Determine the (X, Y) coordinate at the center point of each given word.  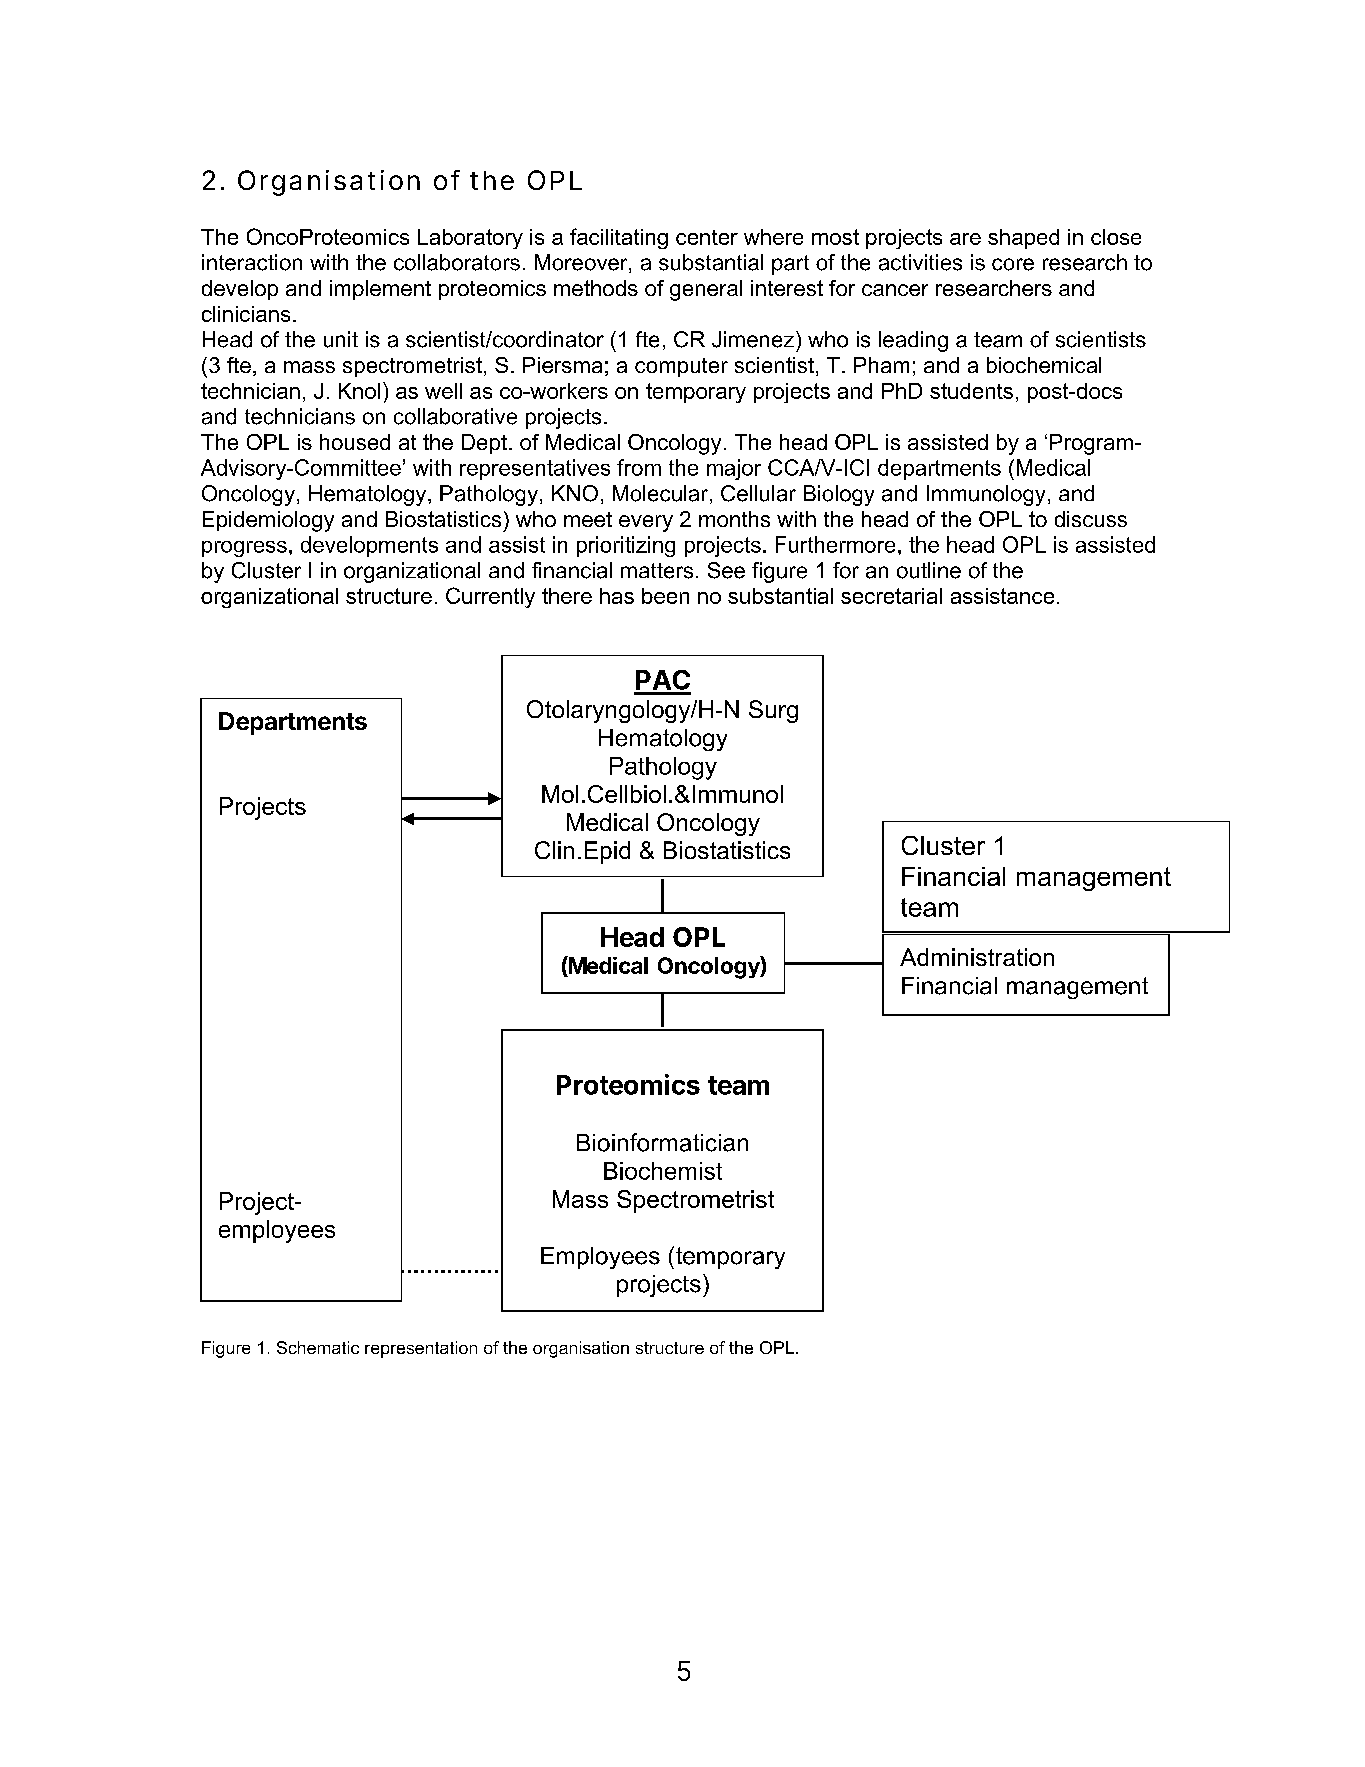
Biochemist (663, 1171)
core (1013, 264)
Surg (773, 711)
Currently (490, 597)
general (706, 290)
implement (380, 290)
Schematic (318, 1347)
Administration (977, 957)
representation (421, 1349)
